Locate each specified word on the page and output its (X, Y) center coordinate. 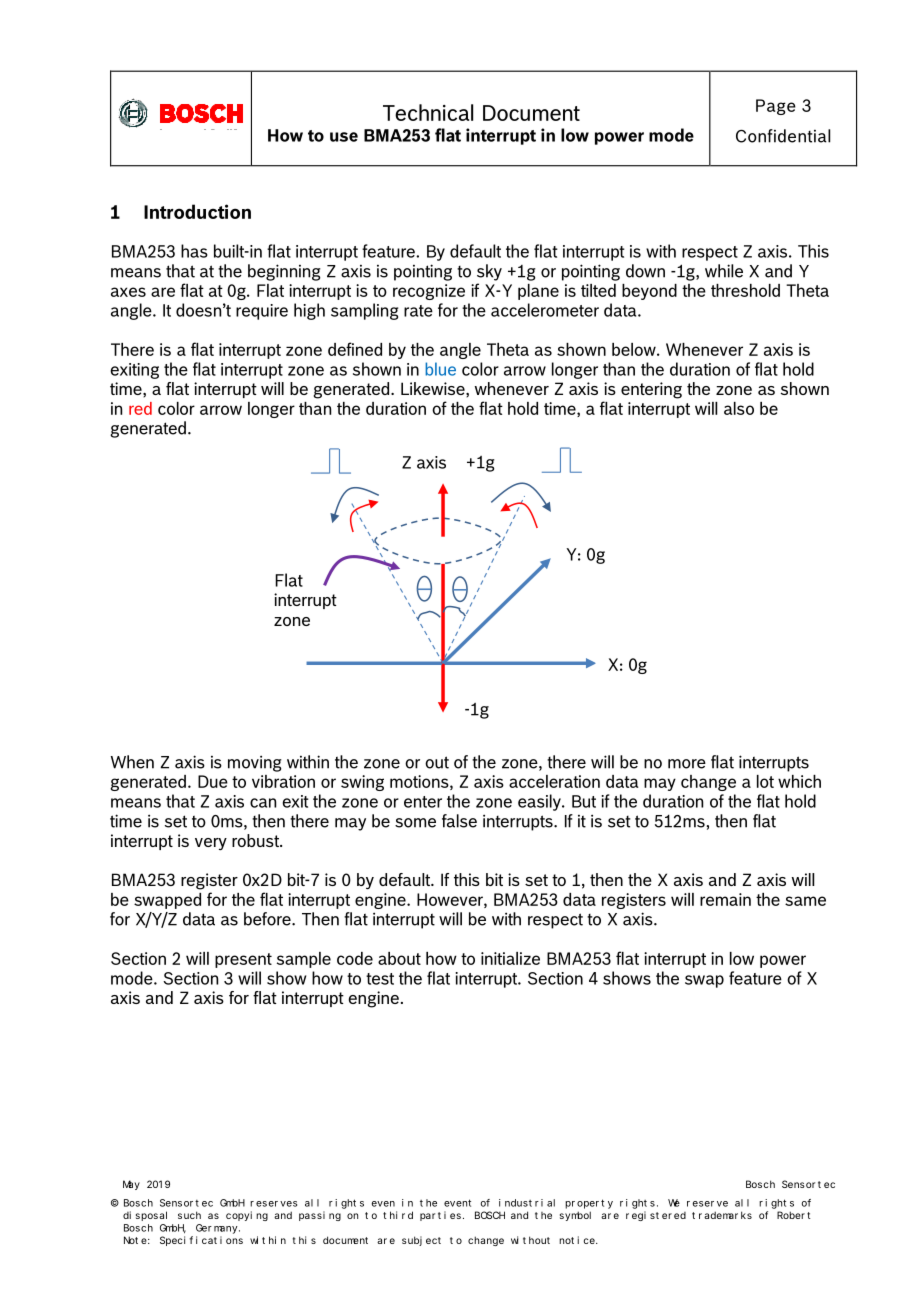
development (502, 166)
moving (255, 763)
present (243, 960)
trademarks (722, 1215)
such (189, 1215)
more (687, 764)
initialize (510, 958)
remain (725, 899)
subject (421, 1241)
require (262, 312)
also (739, 408)
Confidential (783, 136)
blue (440, 369)
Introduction (197, 211)
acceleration (554, 781)
